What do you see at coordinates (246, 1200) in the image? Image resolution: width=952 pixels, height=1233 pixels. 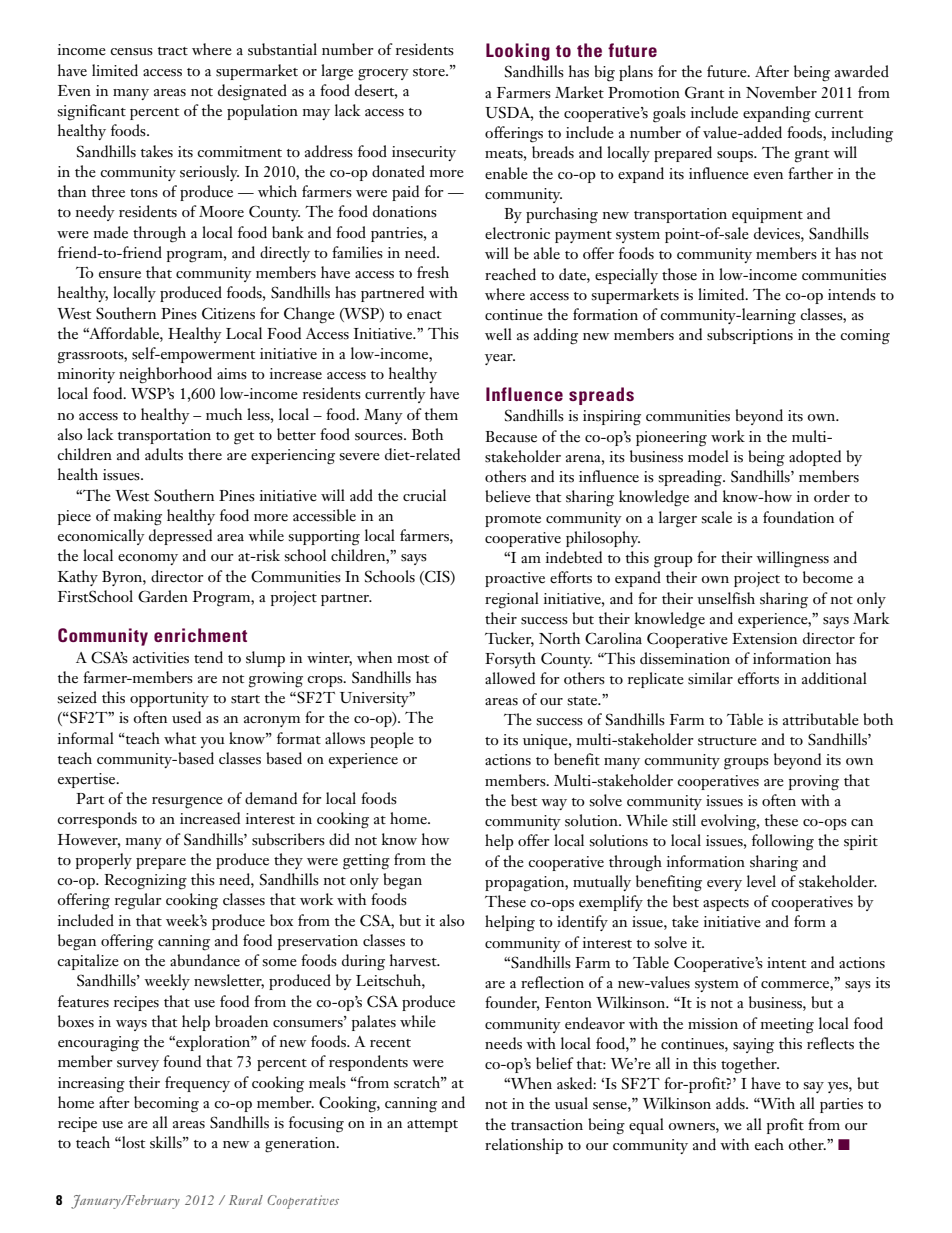 I see `Rural` at bounding box center [246, 1200].
